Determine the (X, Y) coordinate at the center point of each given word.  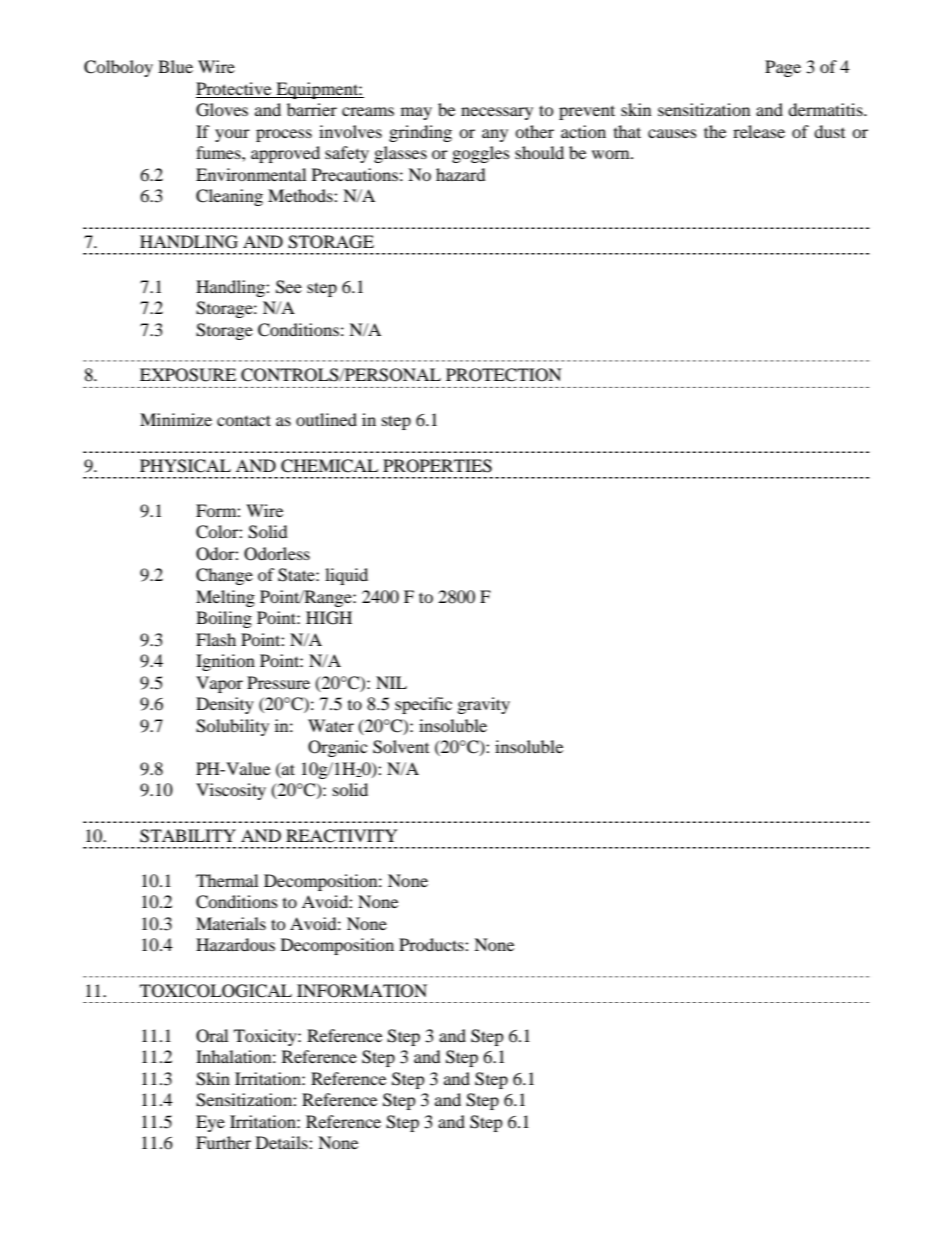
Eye (210, 1123)
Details (283, 1142)
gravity (484, 705)
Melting (225, 598)
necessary (497, 113)
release (759, 131)
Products (432, 944)
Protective (233, 88)
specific (423, 705)
